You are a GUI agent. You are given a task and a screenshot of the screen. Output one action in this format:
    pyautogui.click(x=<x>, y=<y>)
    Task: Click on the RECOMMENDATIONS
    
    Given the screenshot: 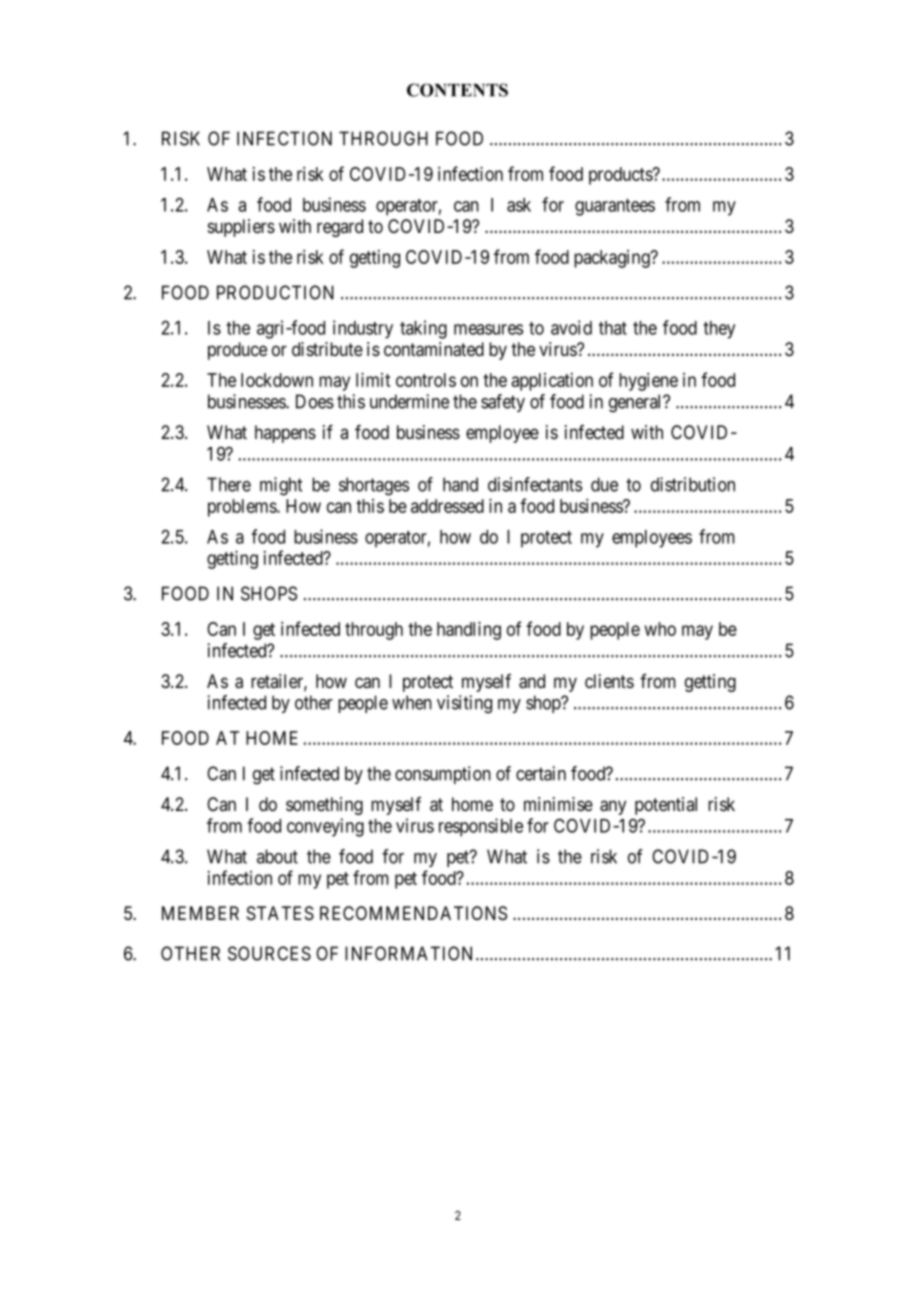 What is the action you would take?
    pyautogui.click(x=413, y=913)
